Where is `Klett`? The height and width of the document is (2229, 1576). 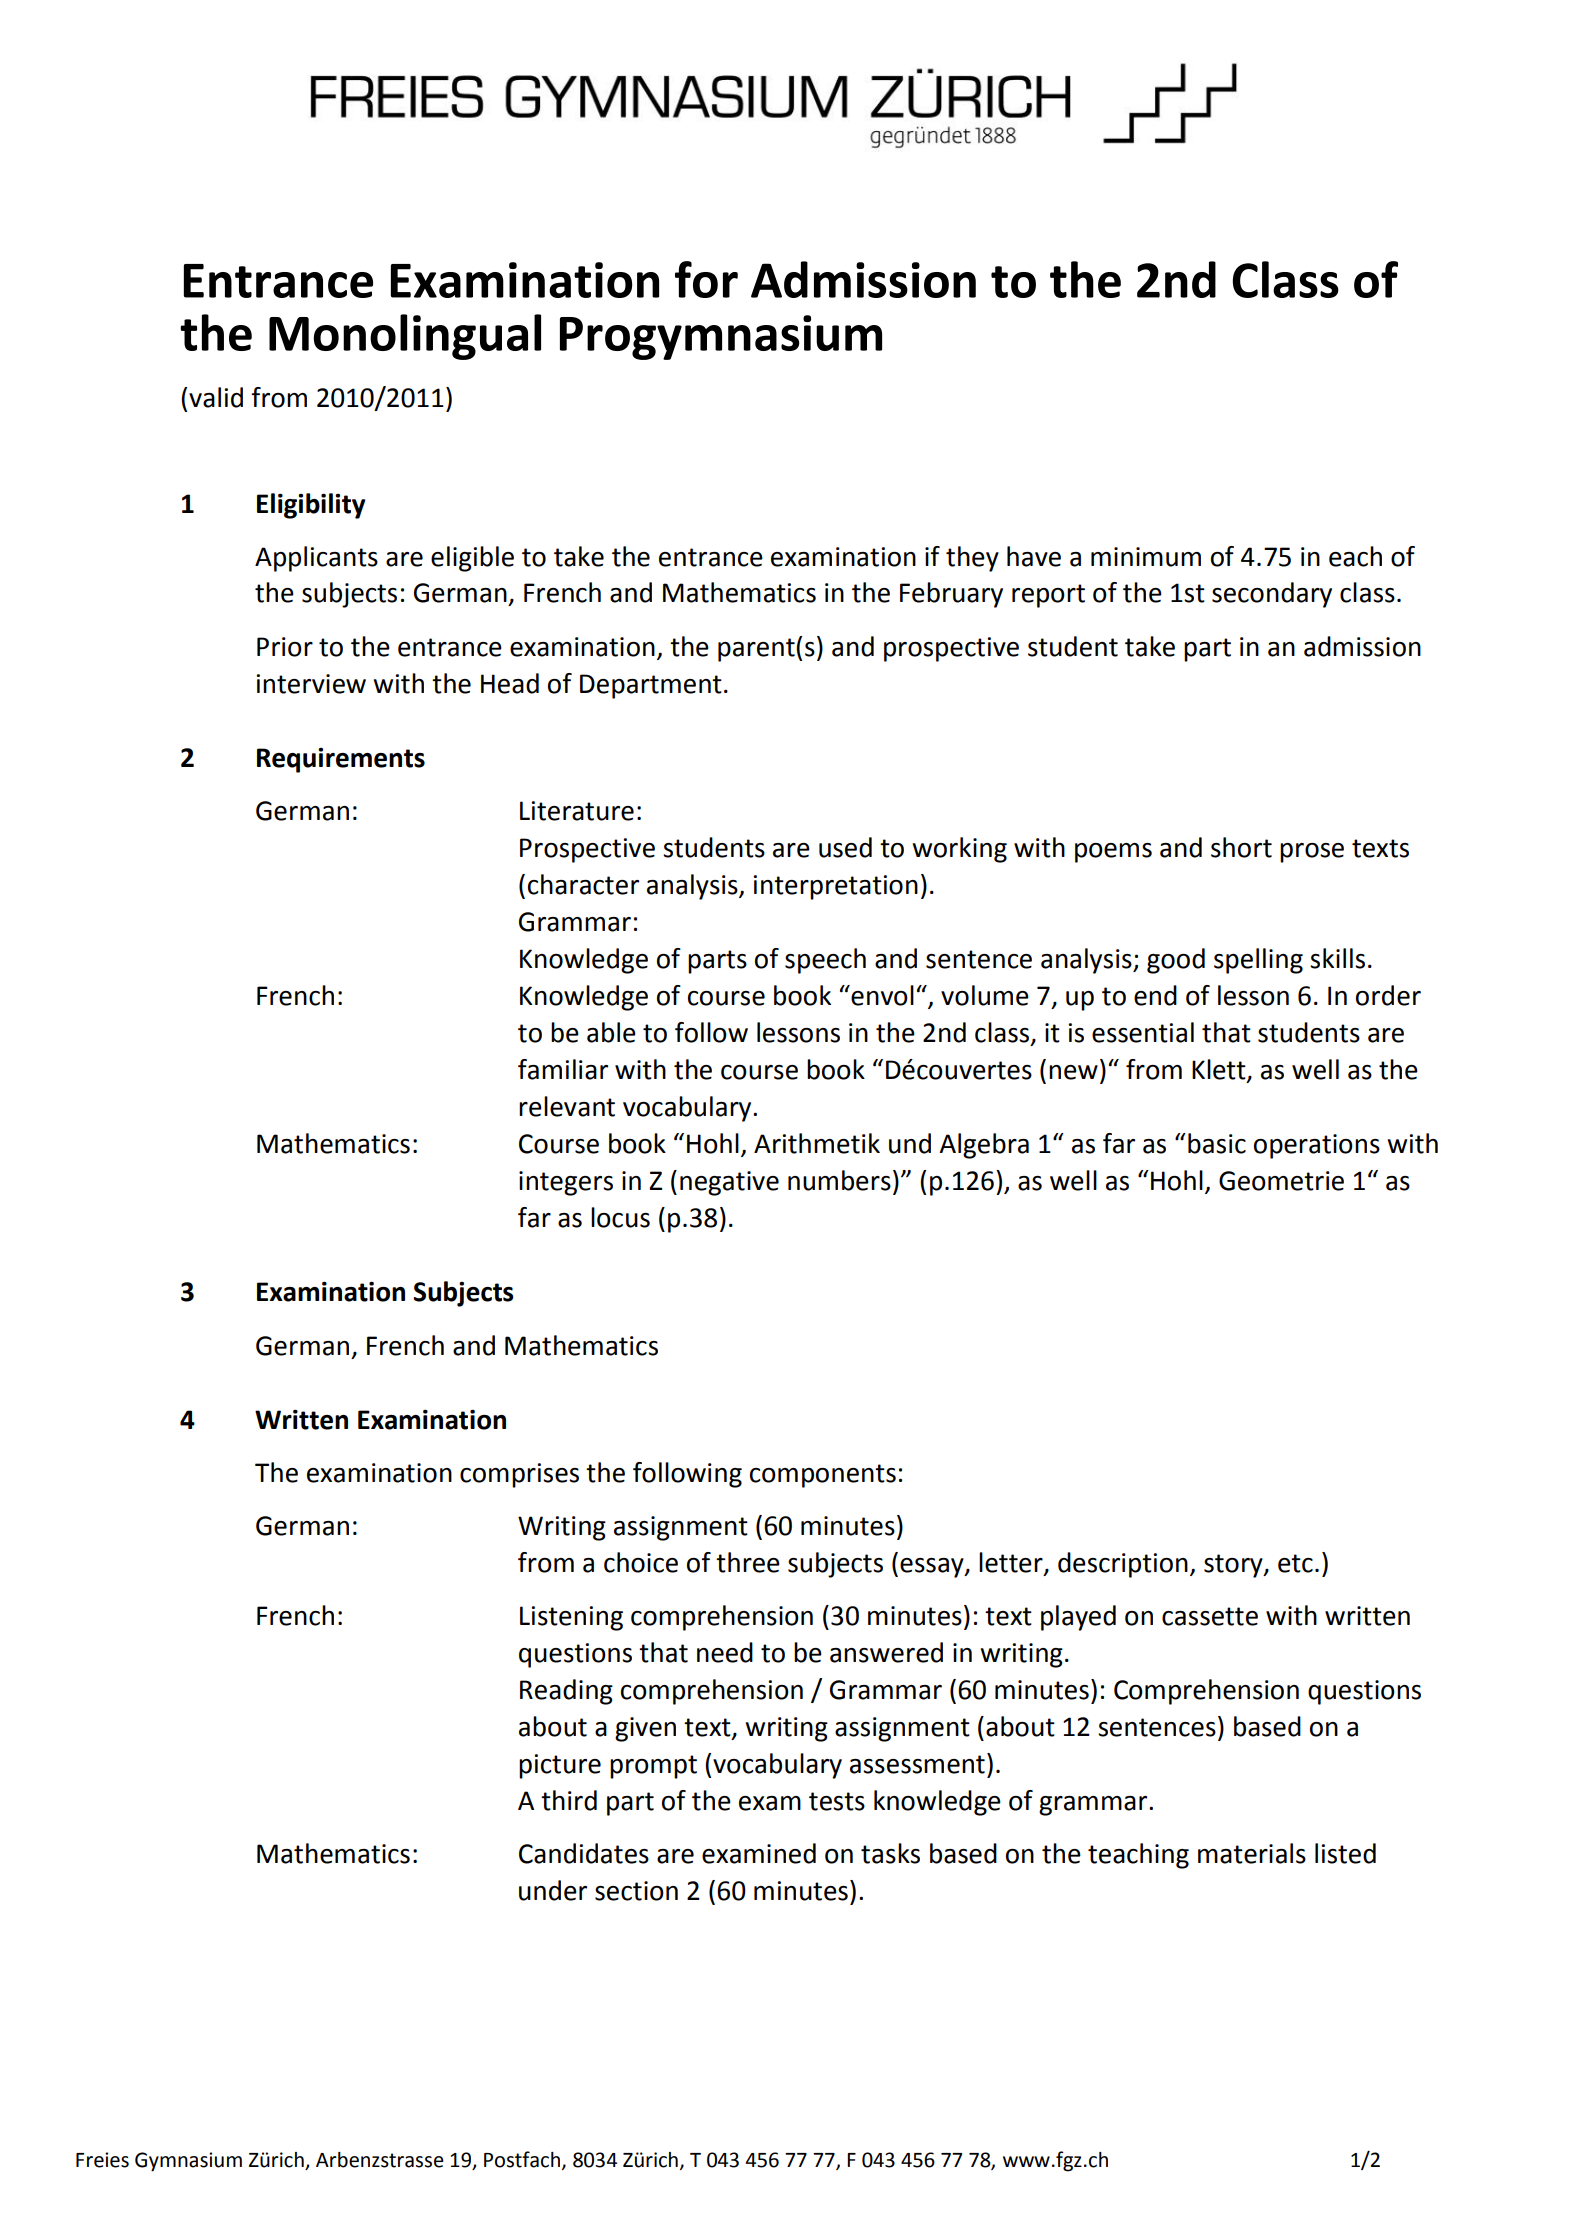
Klett is located at coordinates (1220, 1070).
